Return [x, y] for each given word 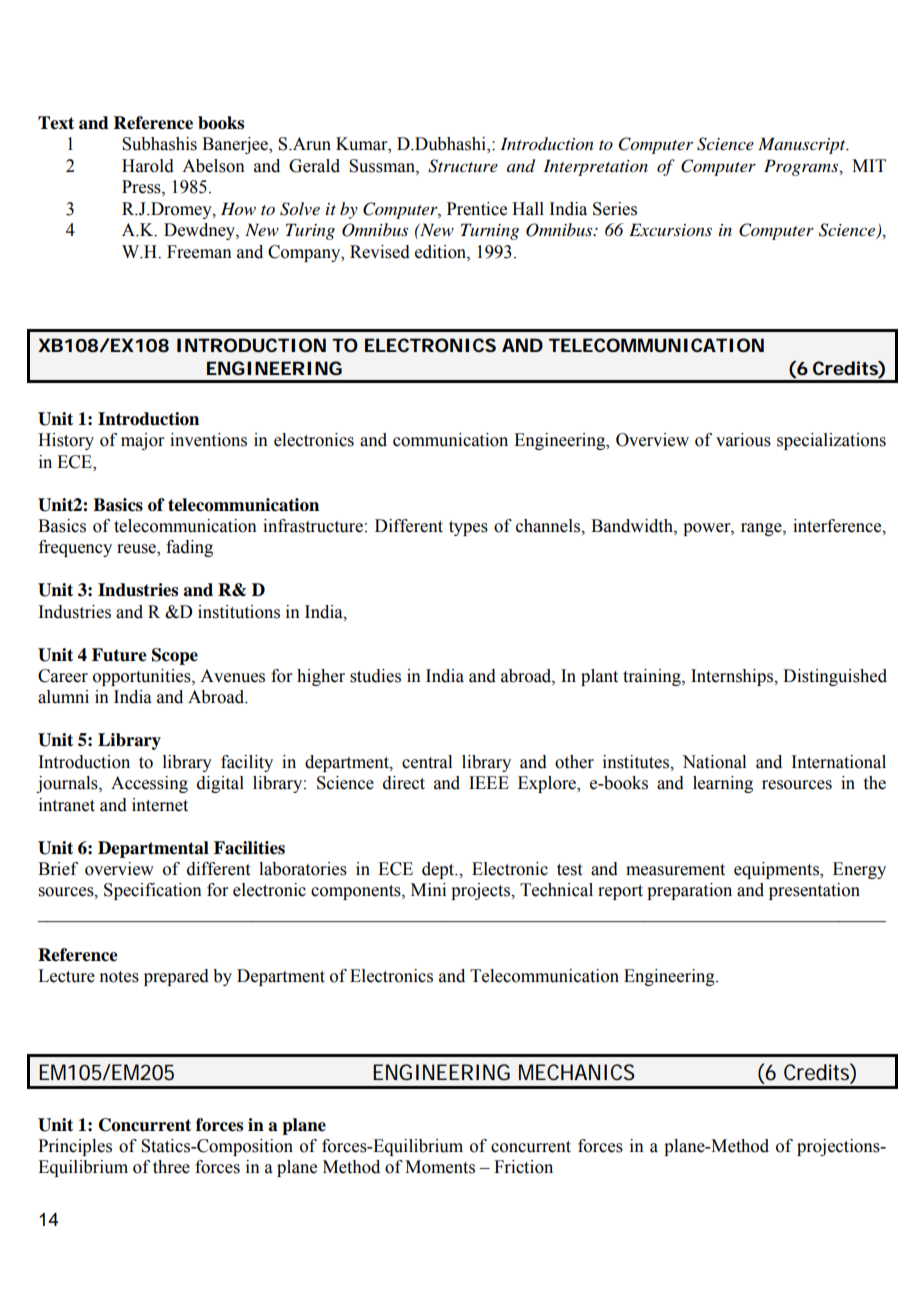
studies [375, 676]
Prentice [477, 209]
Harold [148, 166]
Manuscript [803, 145]
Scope [175, 656]
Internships [733, 677]
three [171, 1167]
